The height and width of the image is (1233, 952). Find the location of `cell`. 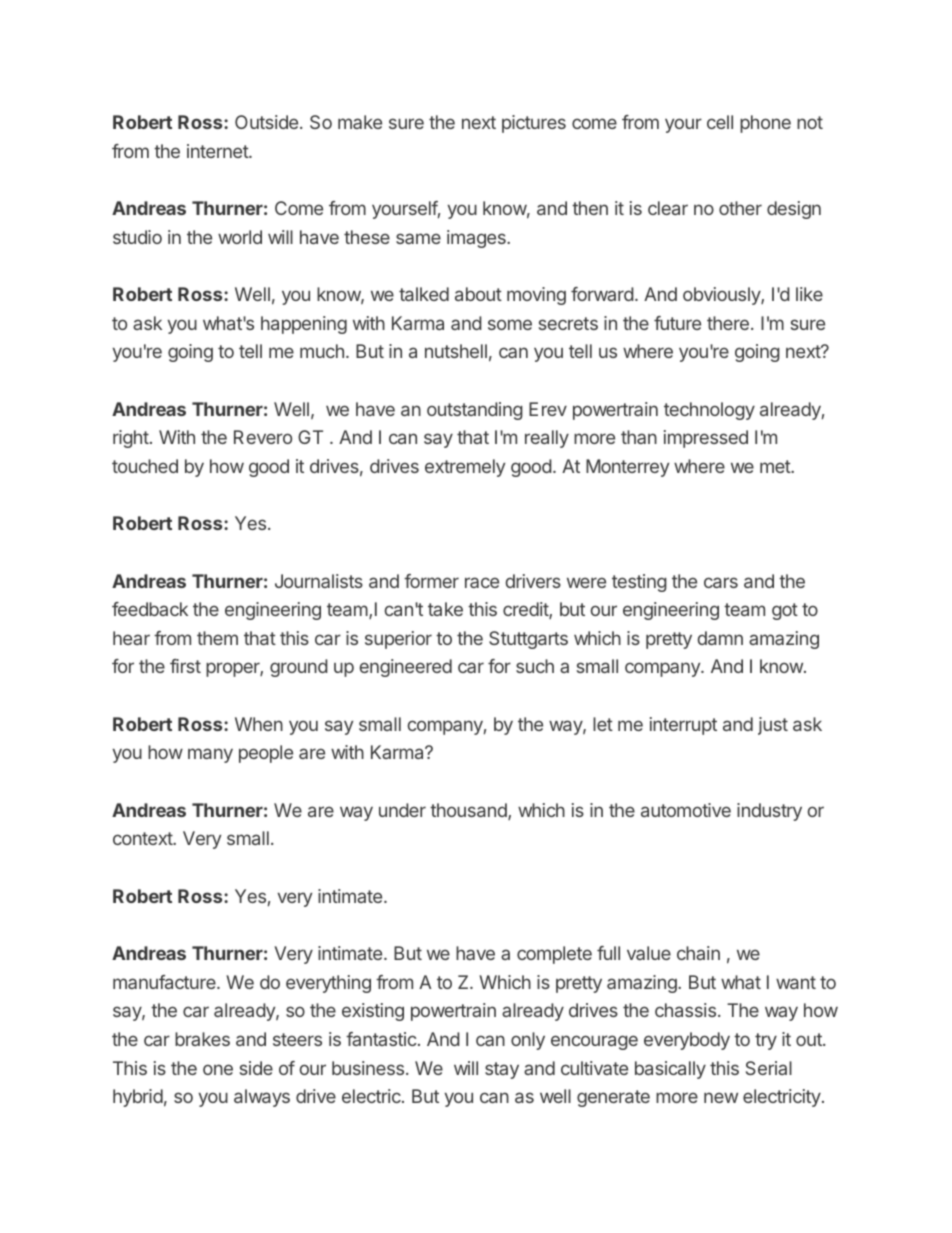

cell is located at coordinates (720, 122).
